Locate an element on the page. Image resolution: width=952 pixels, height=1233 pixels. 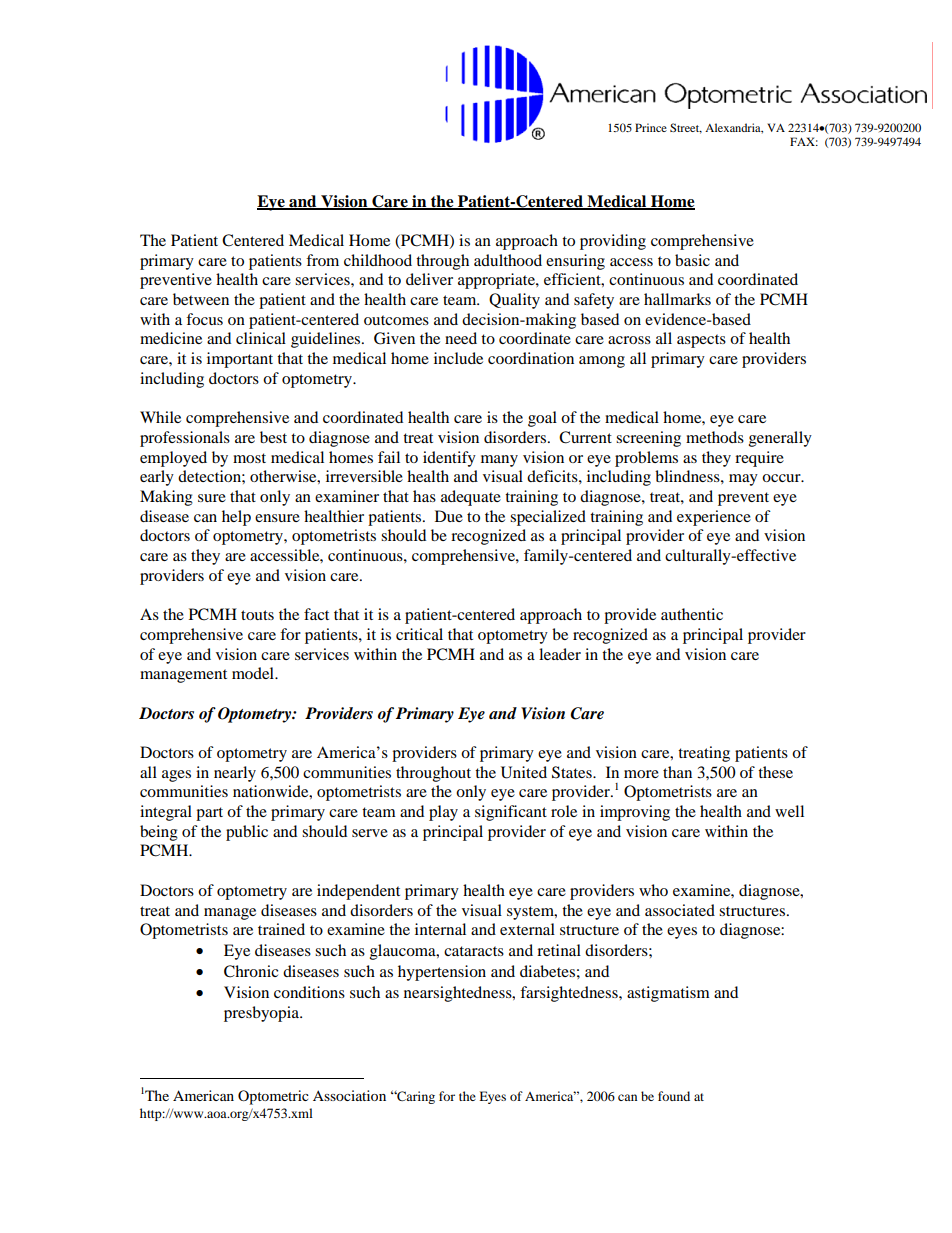
from is located at coordinates (322, 260).
